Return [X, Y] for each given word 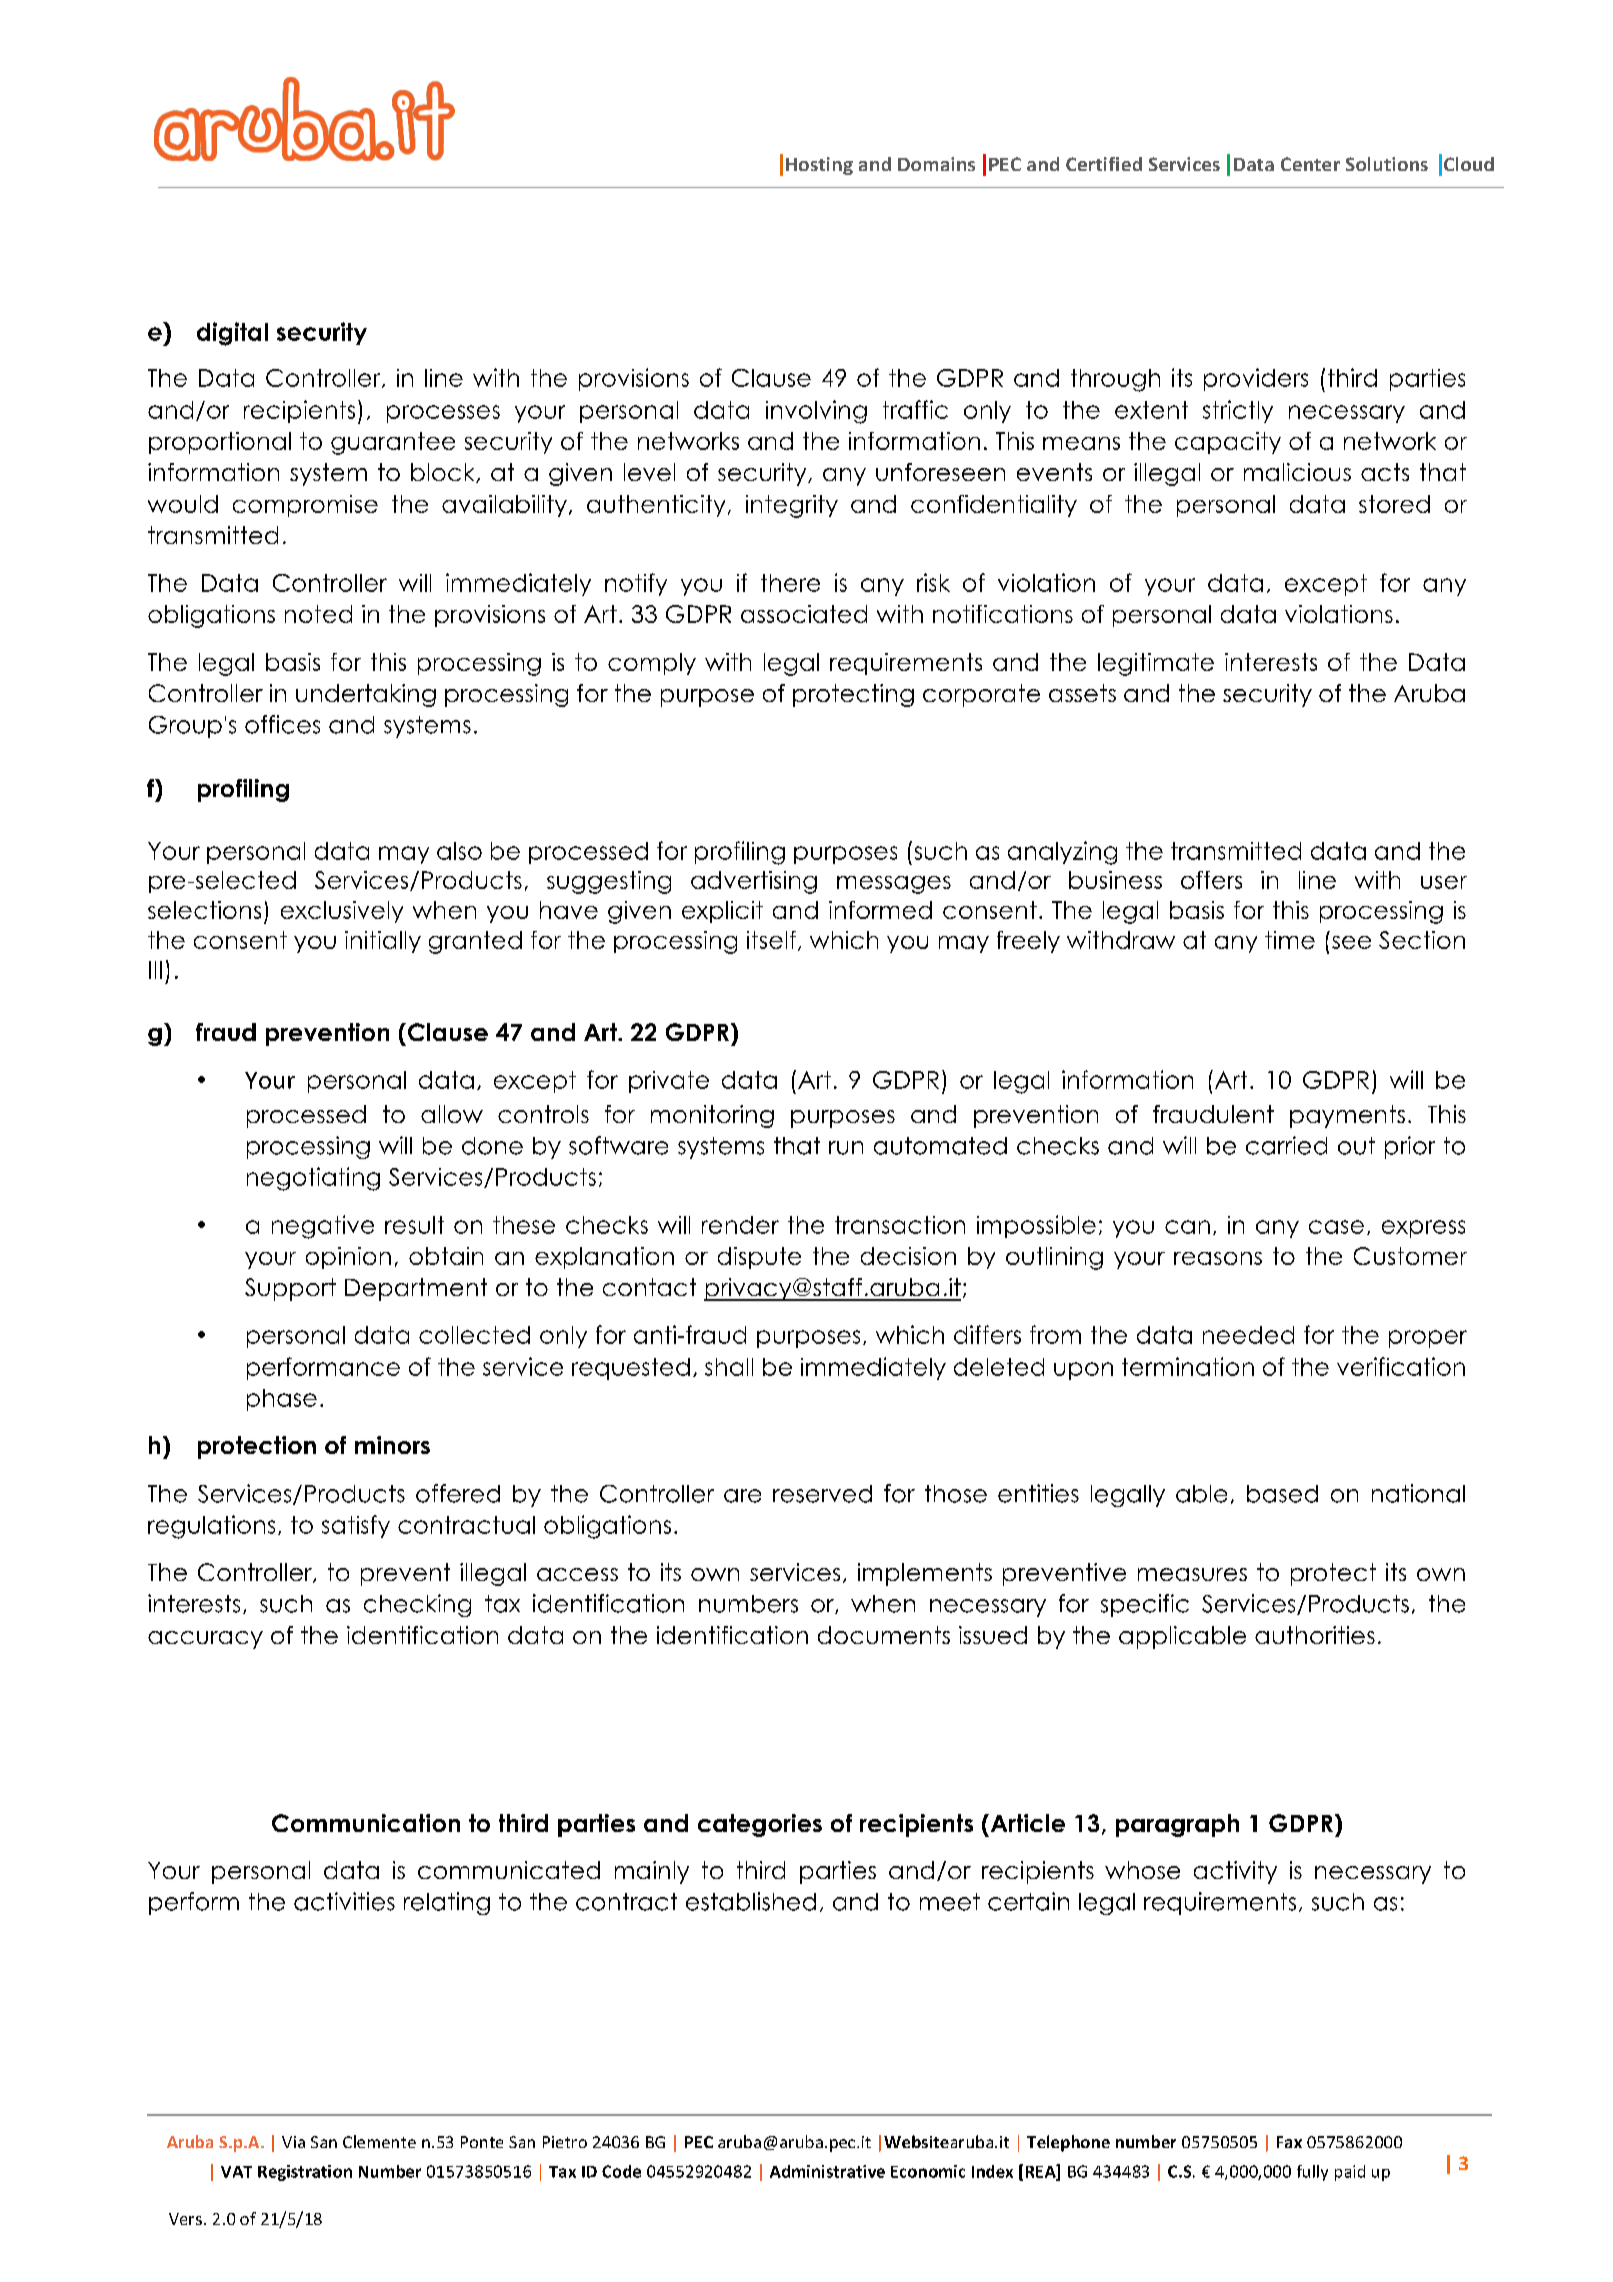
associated [804, 614]
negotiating [313, 1179]
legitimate [1156, 664]
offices [282, 724]
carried [1286, 1145]
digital [232, 334]
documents [884, 1635]
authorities [1315, 1635]
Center [1310, 164]
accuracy [205, 1640]
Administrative [827, 2171]
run [846, 1148]
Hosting [819, 166]
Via [293, 2142]
